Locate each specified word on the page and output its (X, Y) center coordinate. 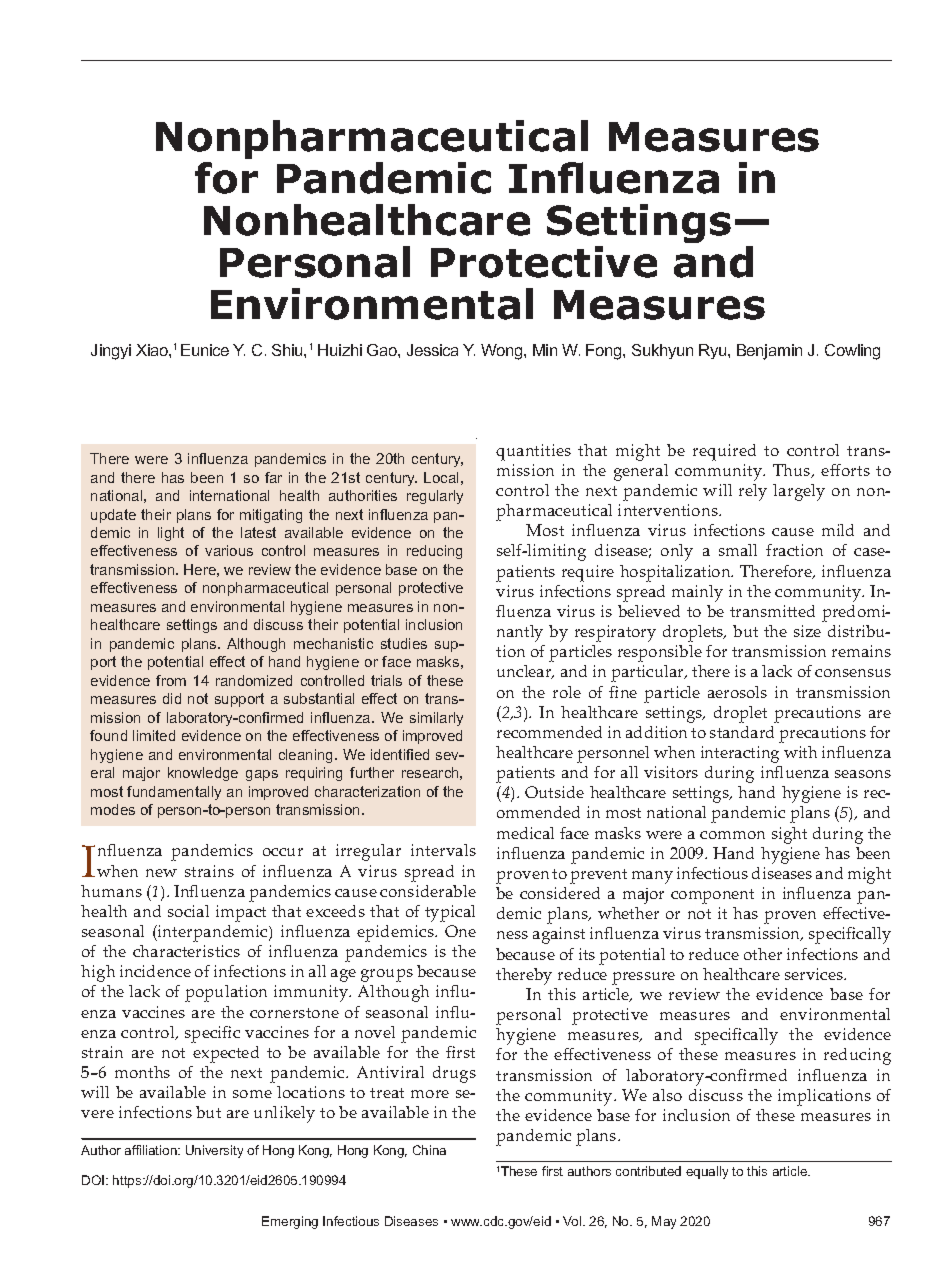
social (188, 911)
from (171, 680)
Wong (503, 352)
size (807, 631)
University (214, 1151)
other (763, 954)
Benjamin (769, 352)
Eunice (205, 350)
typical (450, 913)
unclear (525, 672)
